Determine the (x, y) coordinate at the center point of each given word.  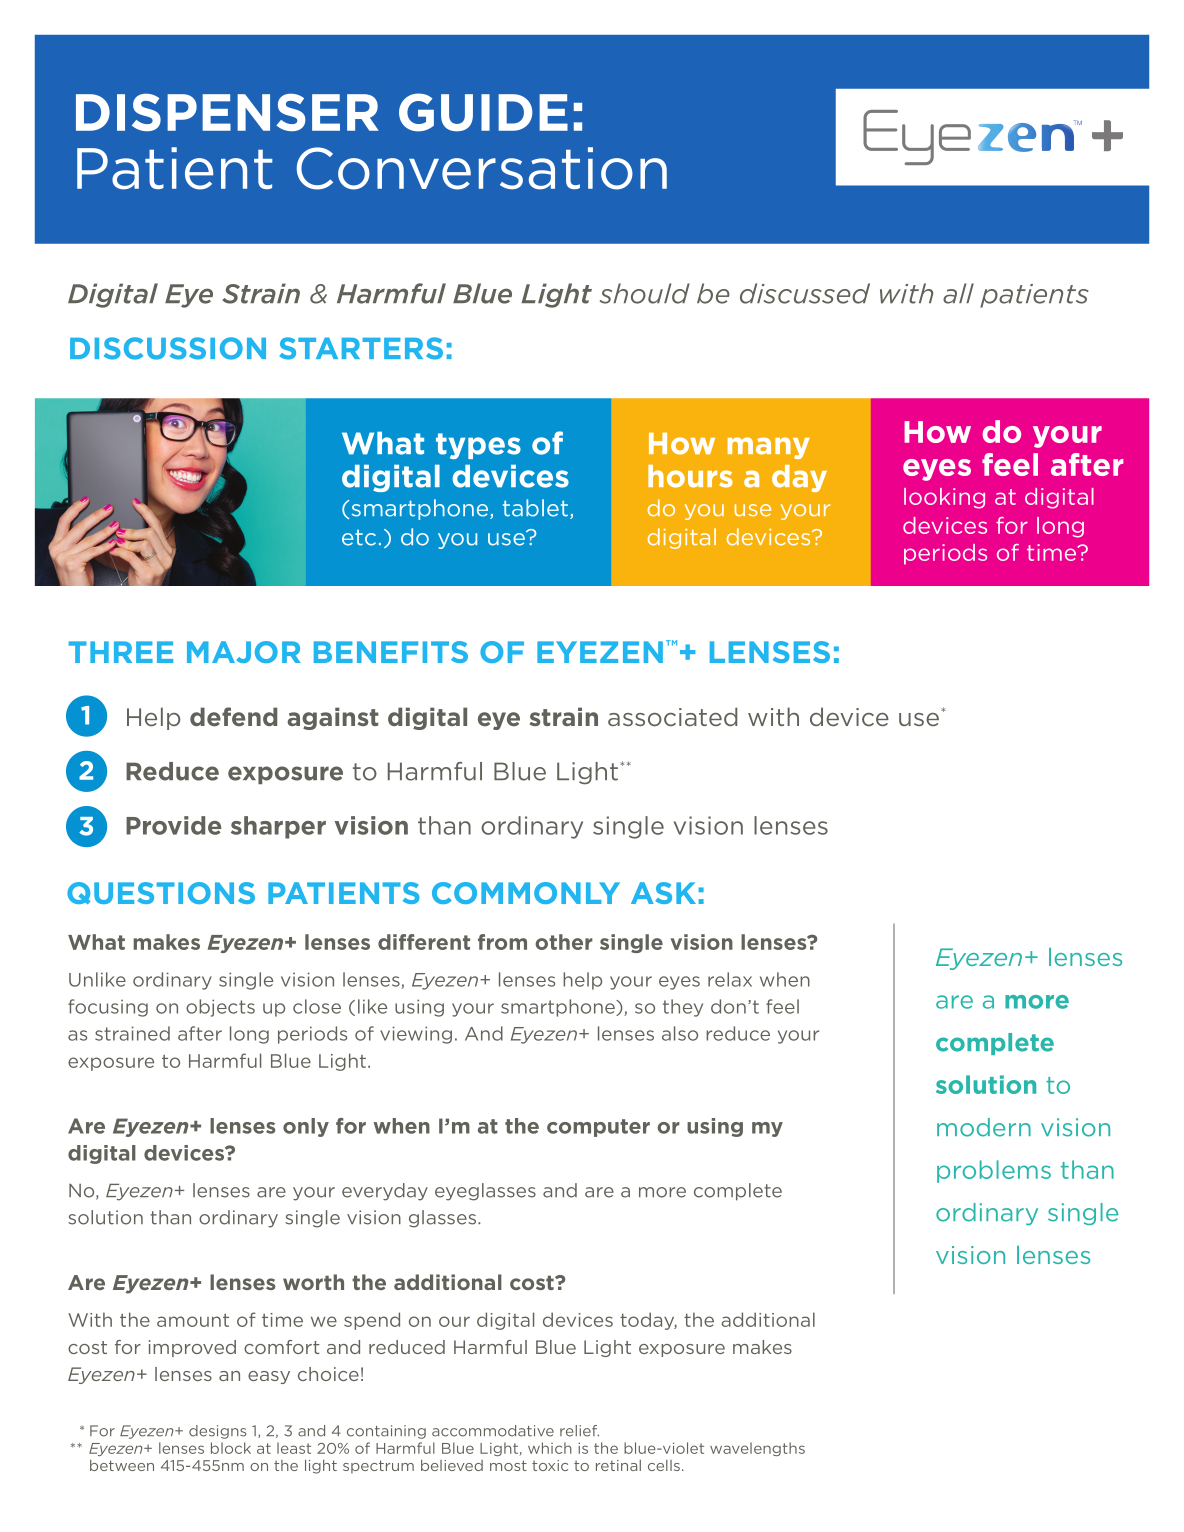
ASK (663, 893)
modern (984, 1127)
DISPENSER (227, 112)
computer (598, 1128)
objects (220, 1008)
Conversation (482, 168)
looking (944, 498)
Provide (173, 825)
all (958, 293)
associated (672, 716)
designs (217, 1432)
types (478, 446)
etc (359, 538)
